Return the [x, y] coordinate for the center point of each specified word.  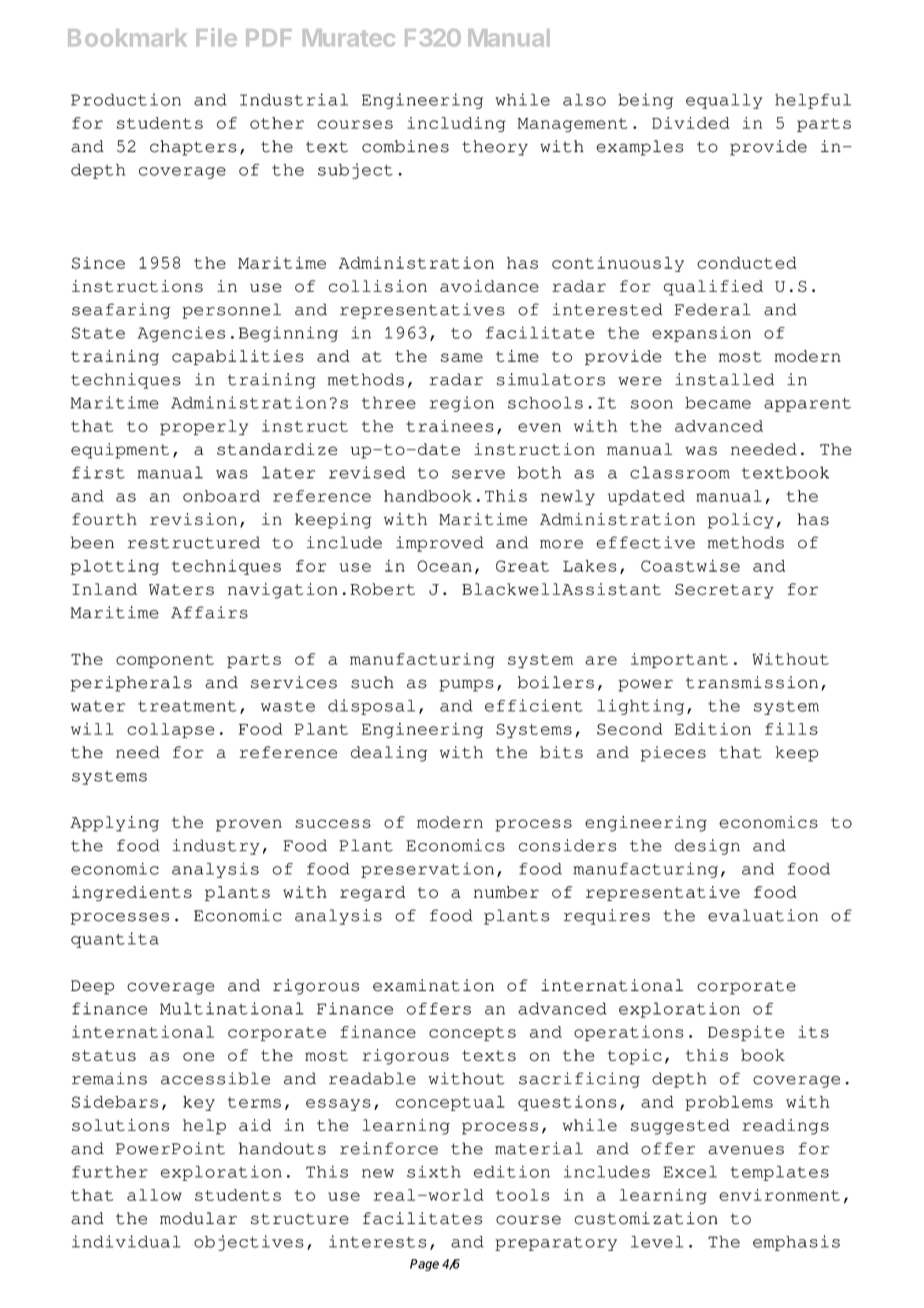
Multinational [232, 1008]
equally [724, 101]
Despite [746, 1033]
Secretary [724, 591]
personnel [231, 311]
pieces [673, 754]
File [216, 37]
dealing [389, 754]
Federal [713, 309]
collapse [170, 730]
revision [193, 519]
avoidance [489, 286]
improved [440, 544]
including [456, 124]
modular [198, 1218]
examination [433, 985]
